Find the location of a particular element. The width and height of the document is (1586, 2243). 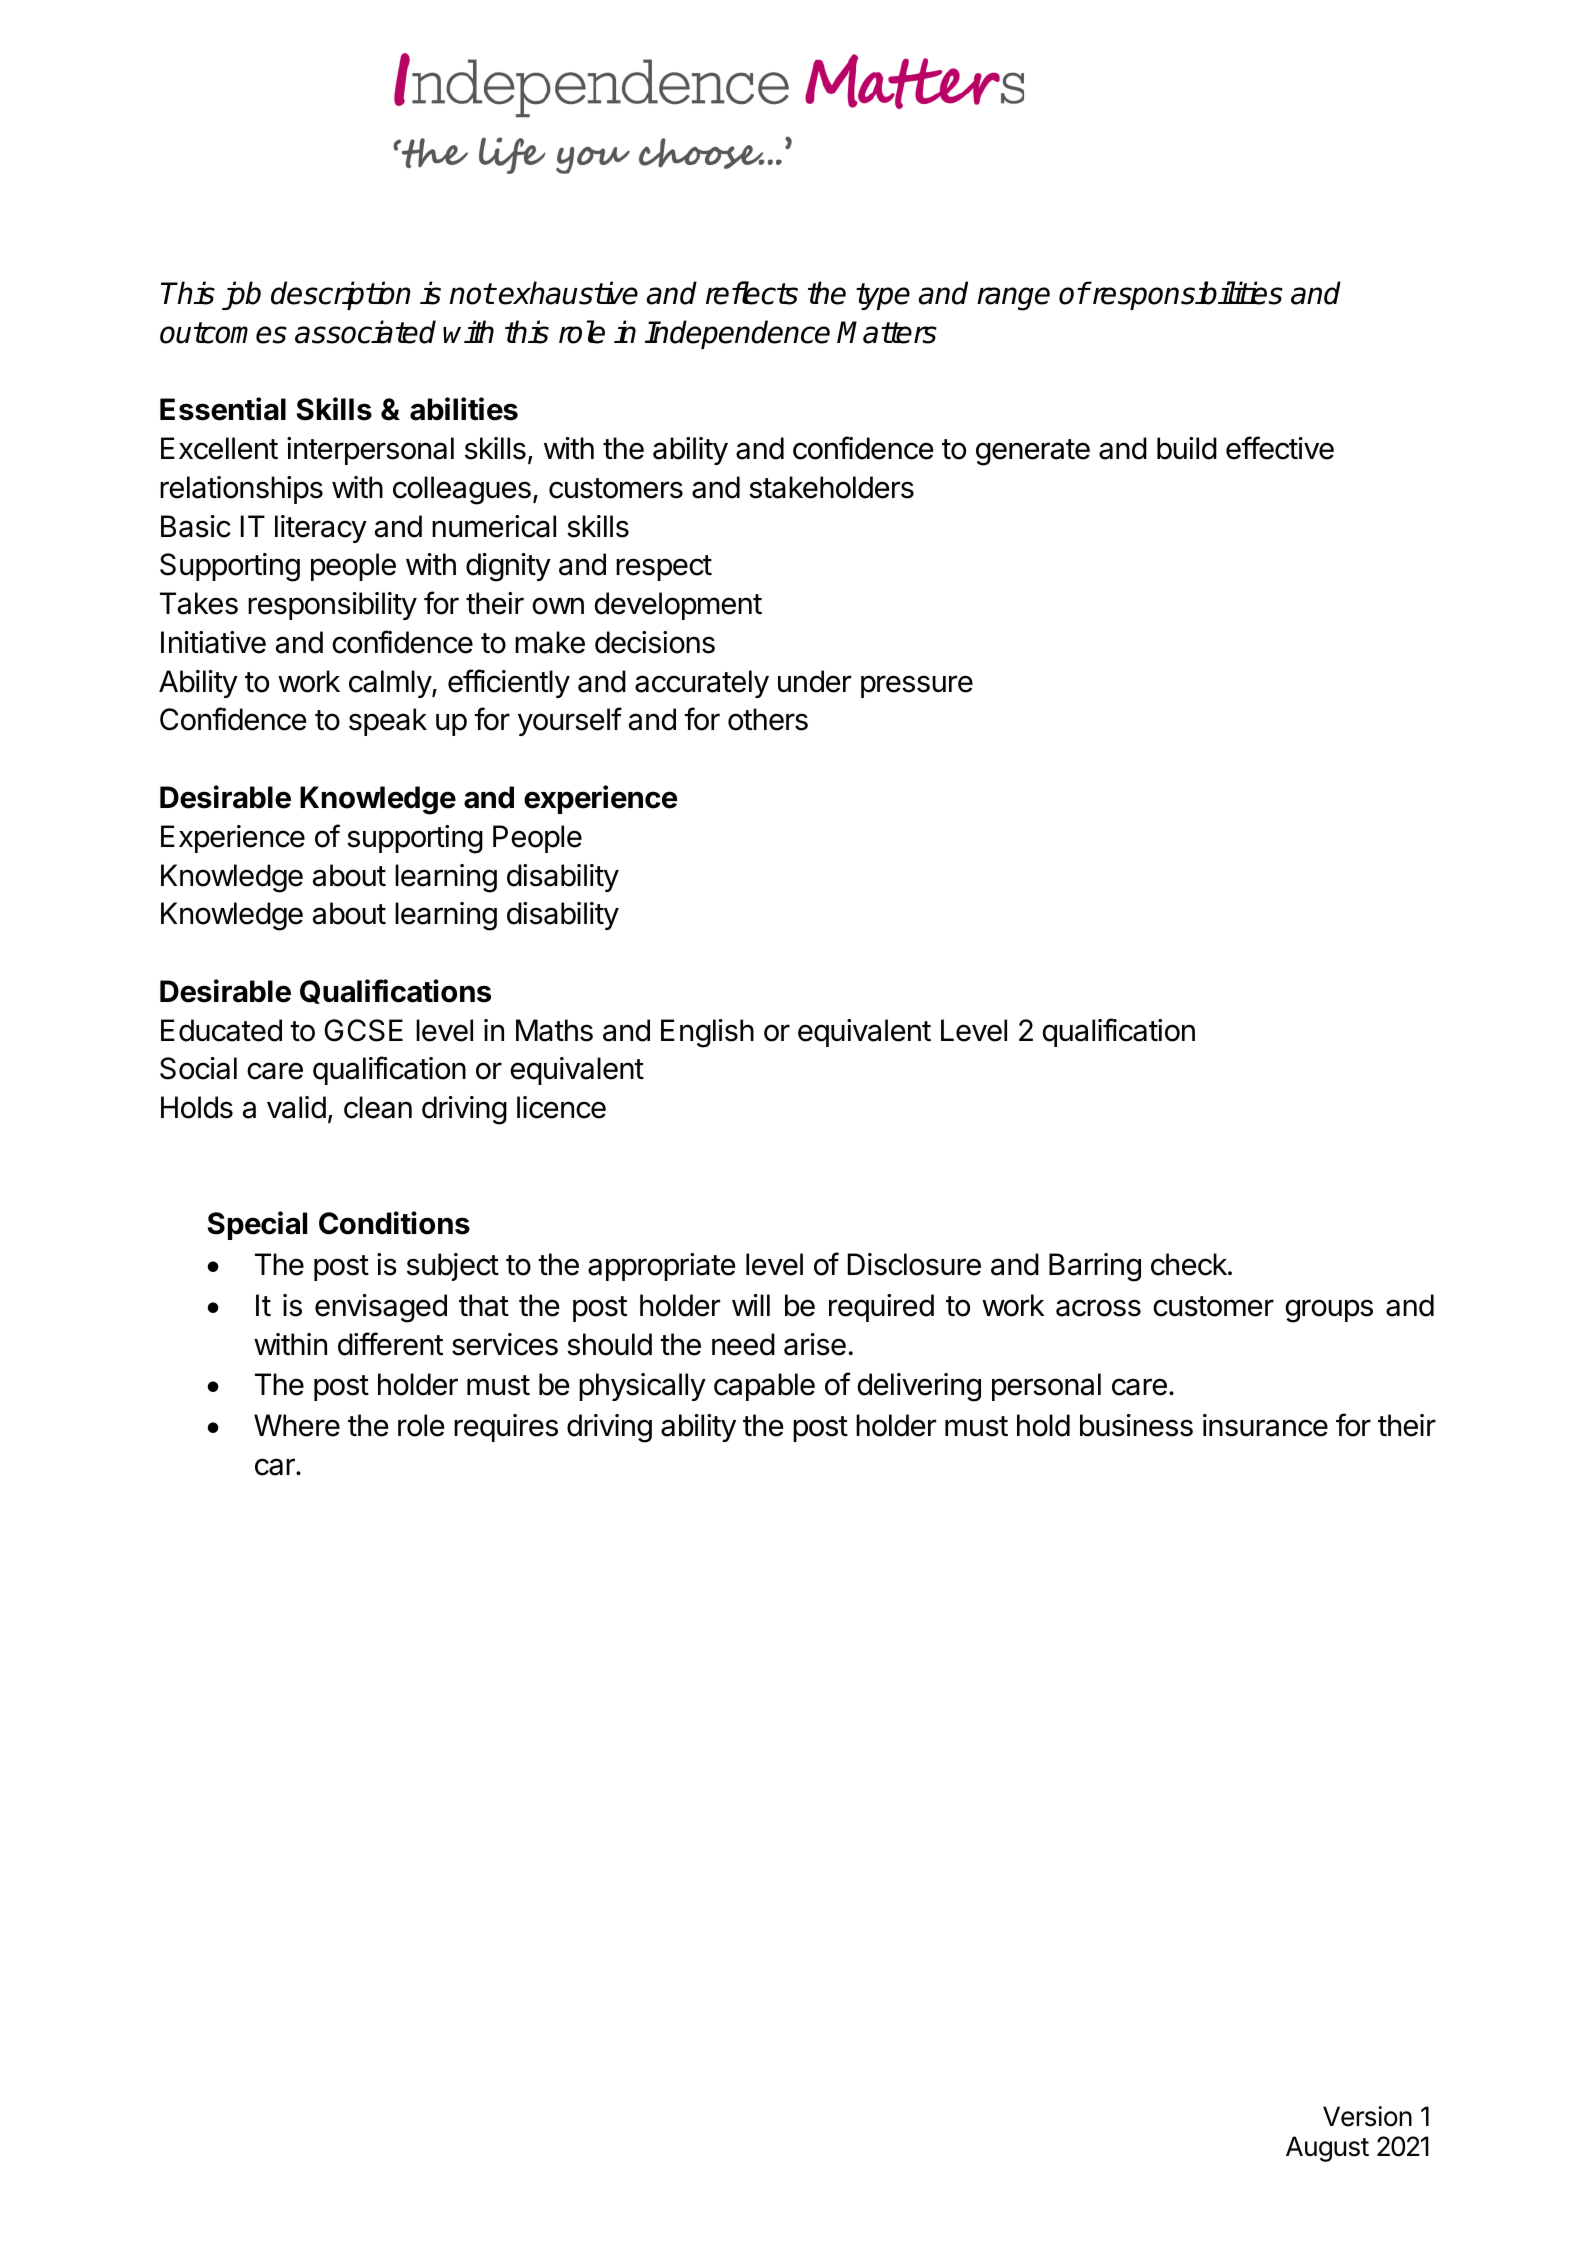

responsibilities is located at coordinates (1186, 295).
